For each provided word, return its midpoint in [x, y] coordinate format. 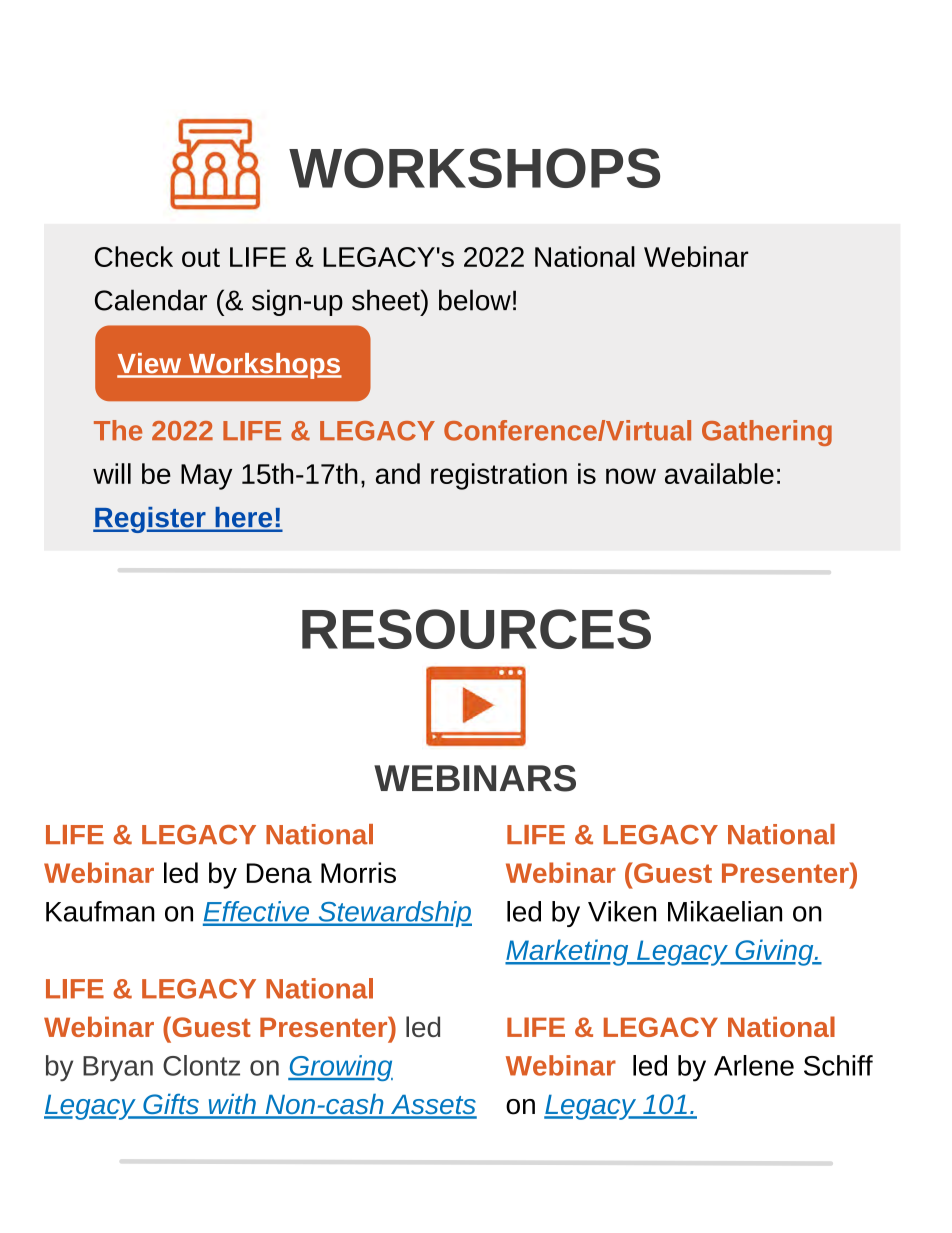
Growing [340, 1068]
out [201, 257]
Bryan [118, 1069]
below [475, 300]
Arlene [754, 1065]
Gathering [767, 433]
